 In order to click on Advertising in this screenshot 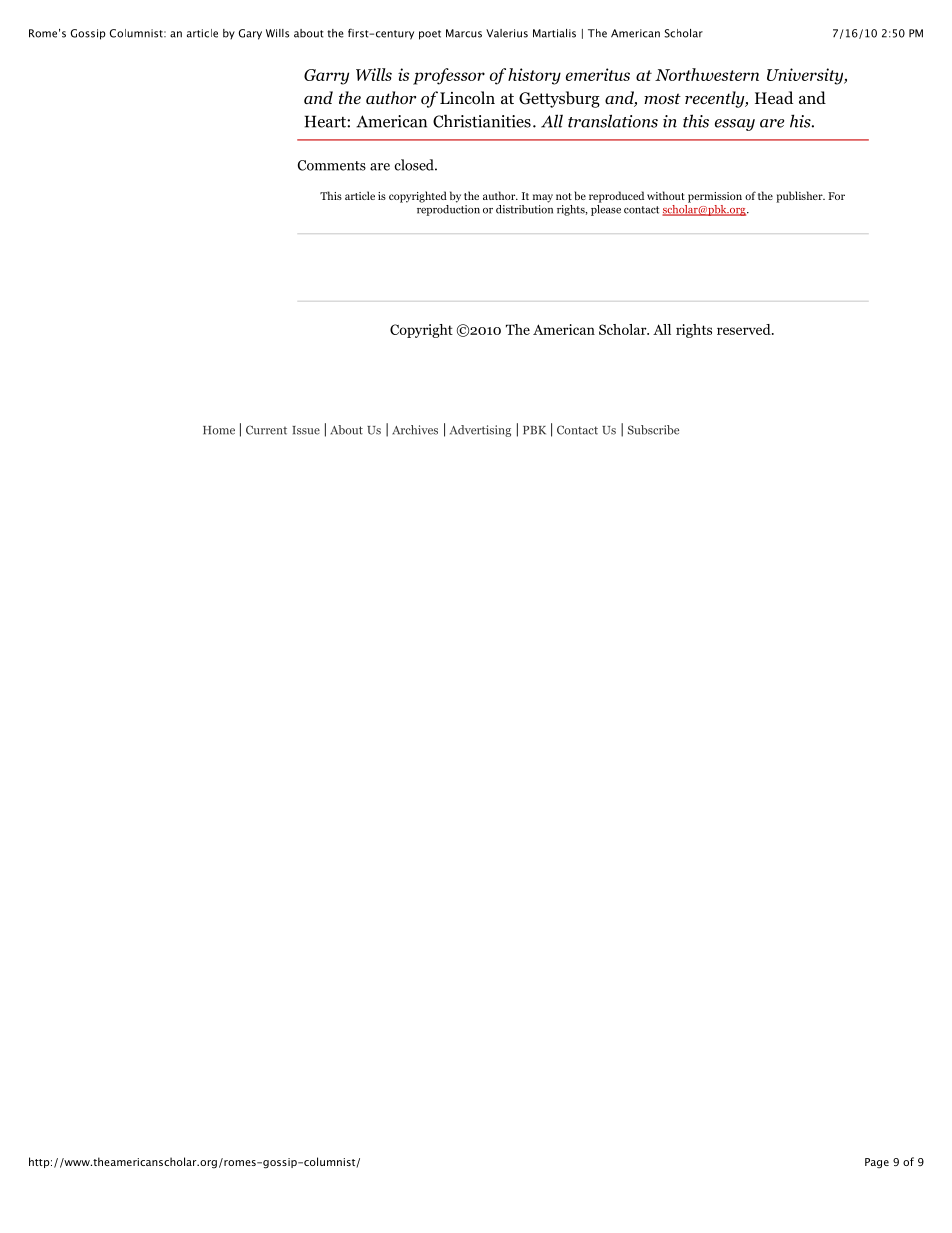, I will do `click(480, 431)`.
